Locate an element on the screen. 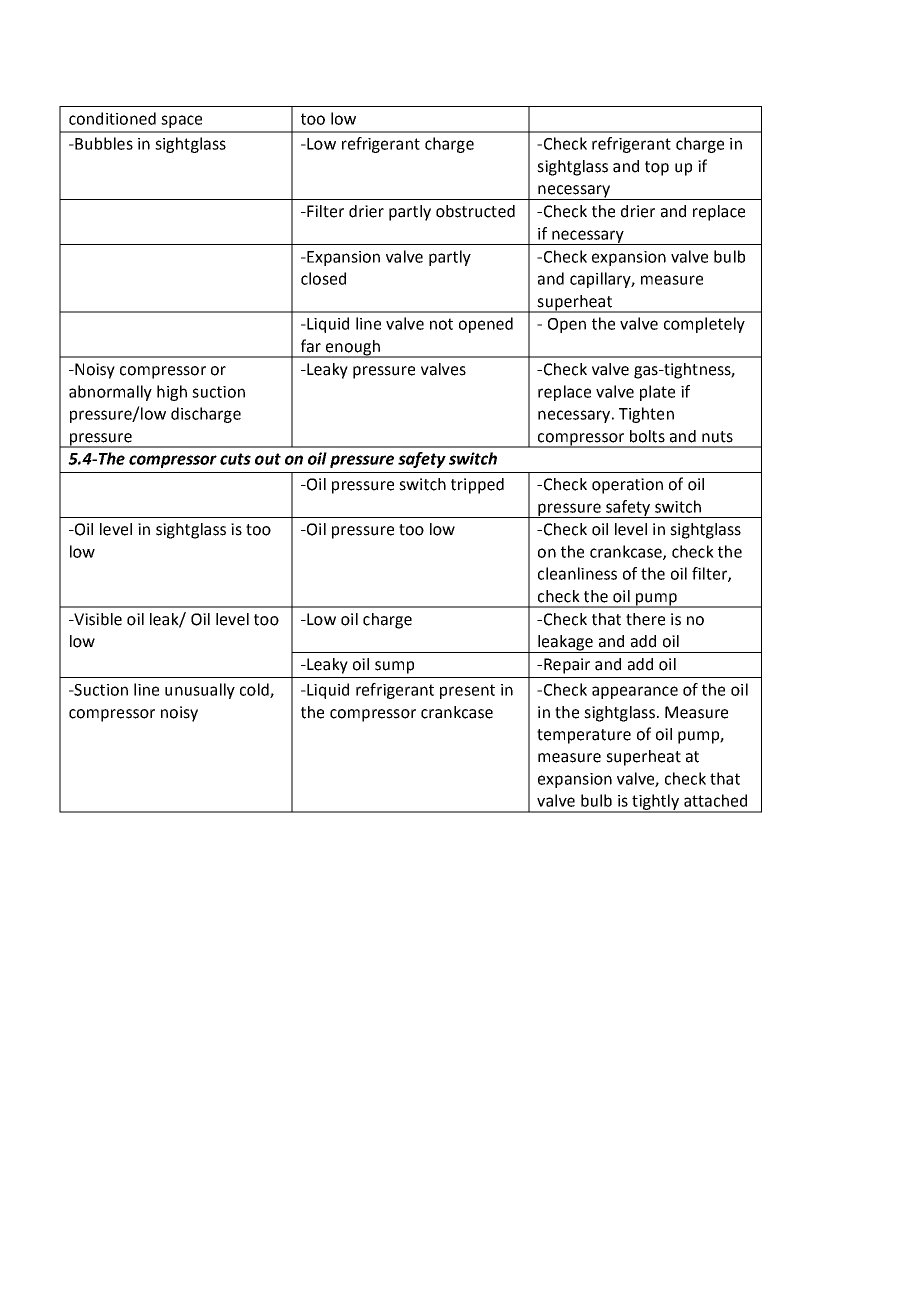 This screenshot has height=1316, width=903. present is located at coordinates (467, 691).
